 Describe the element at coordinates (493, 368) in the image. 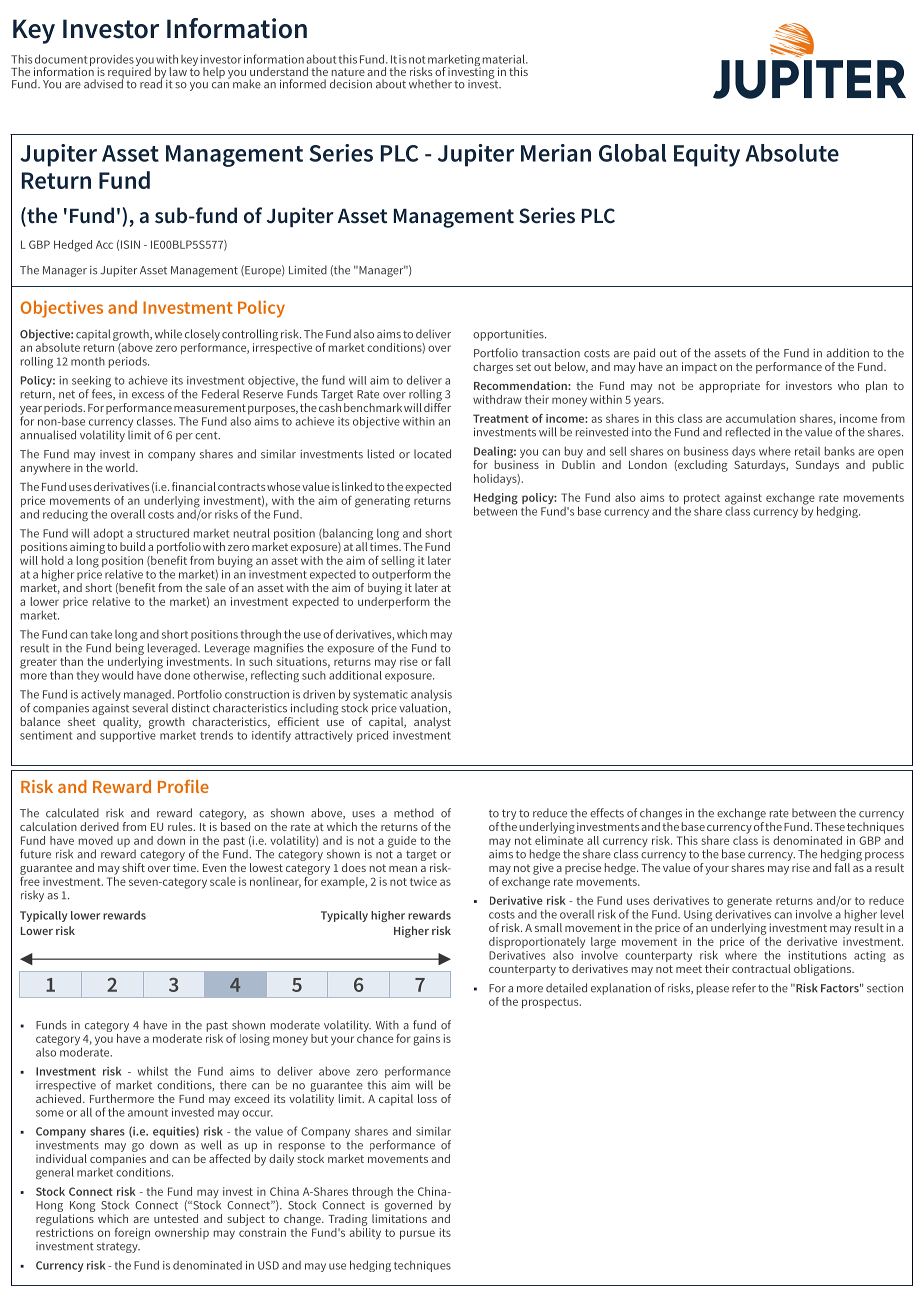

I see `charges` at that location.
